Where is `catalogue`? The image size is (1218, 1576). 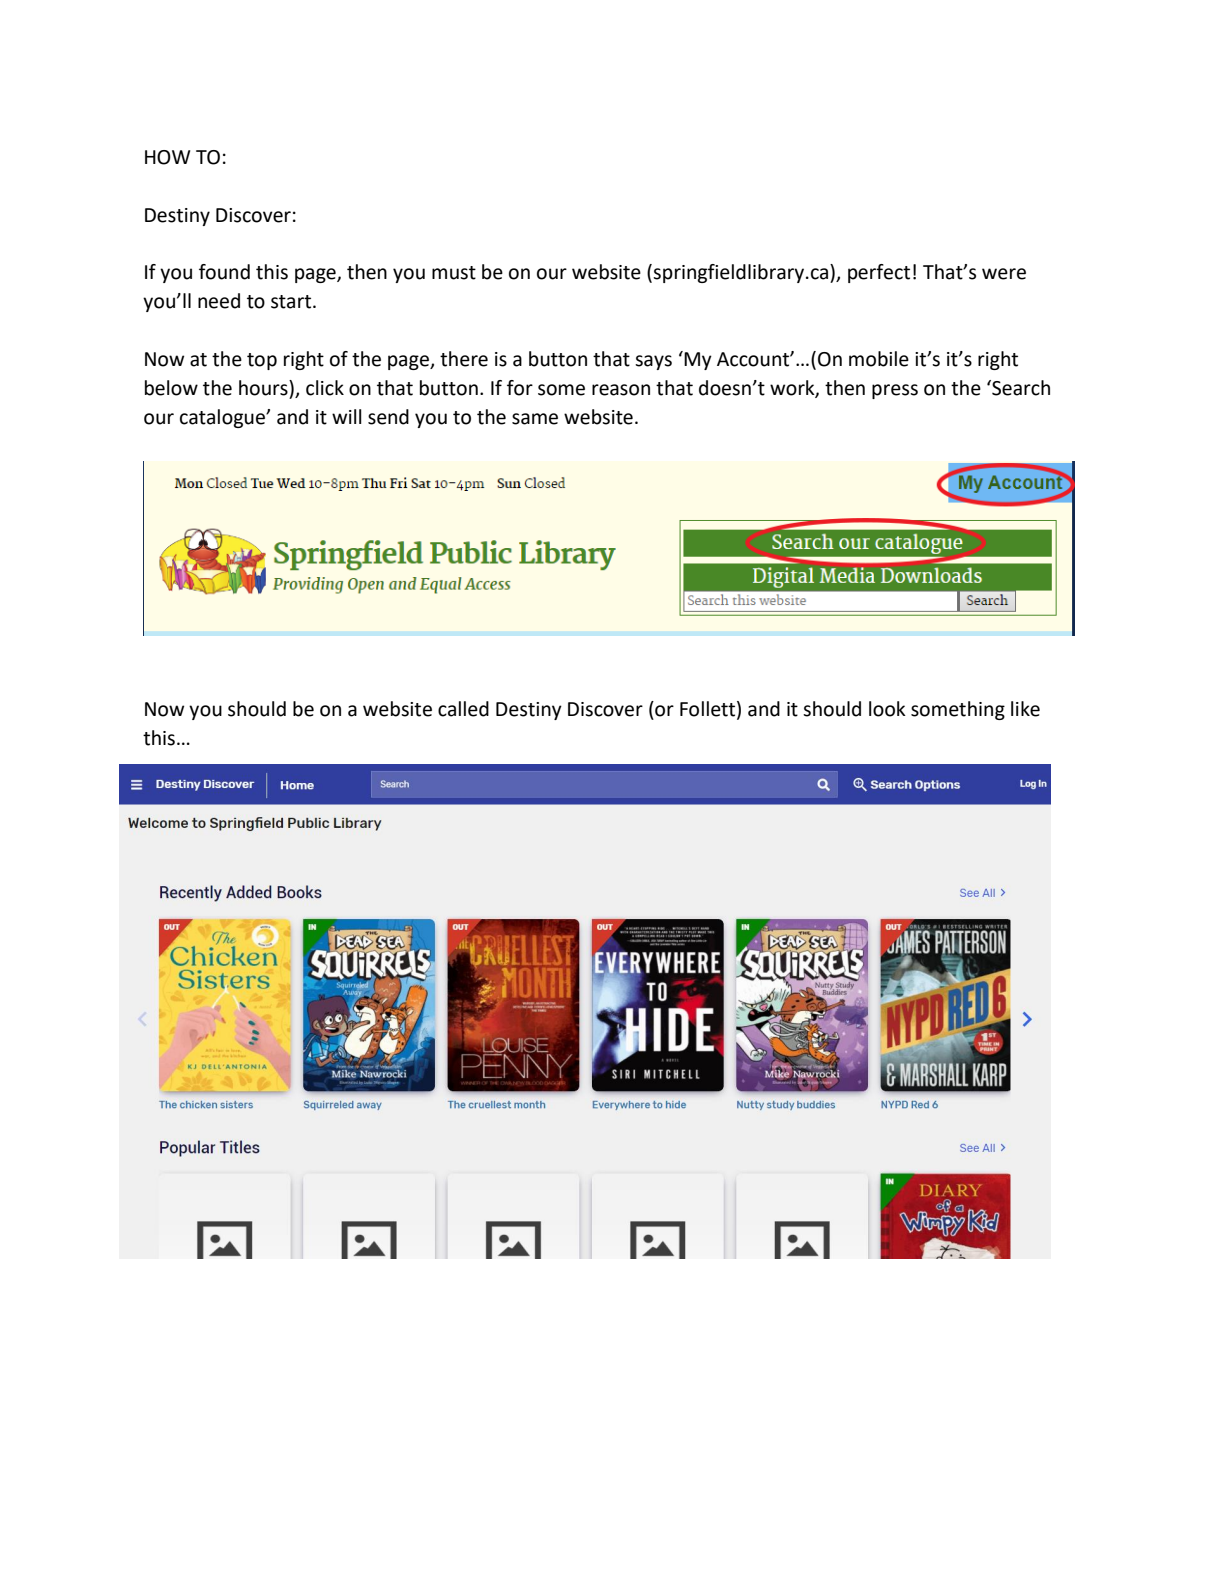 catalogue is located at coordinates (223, 418).
